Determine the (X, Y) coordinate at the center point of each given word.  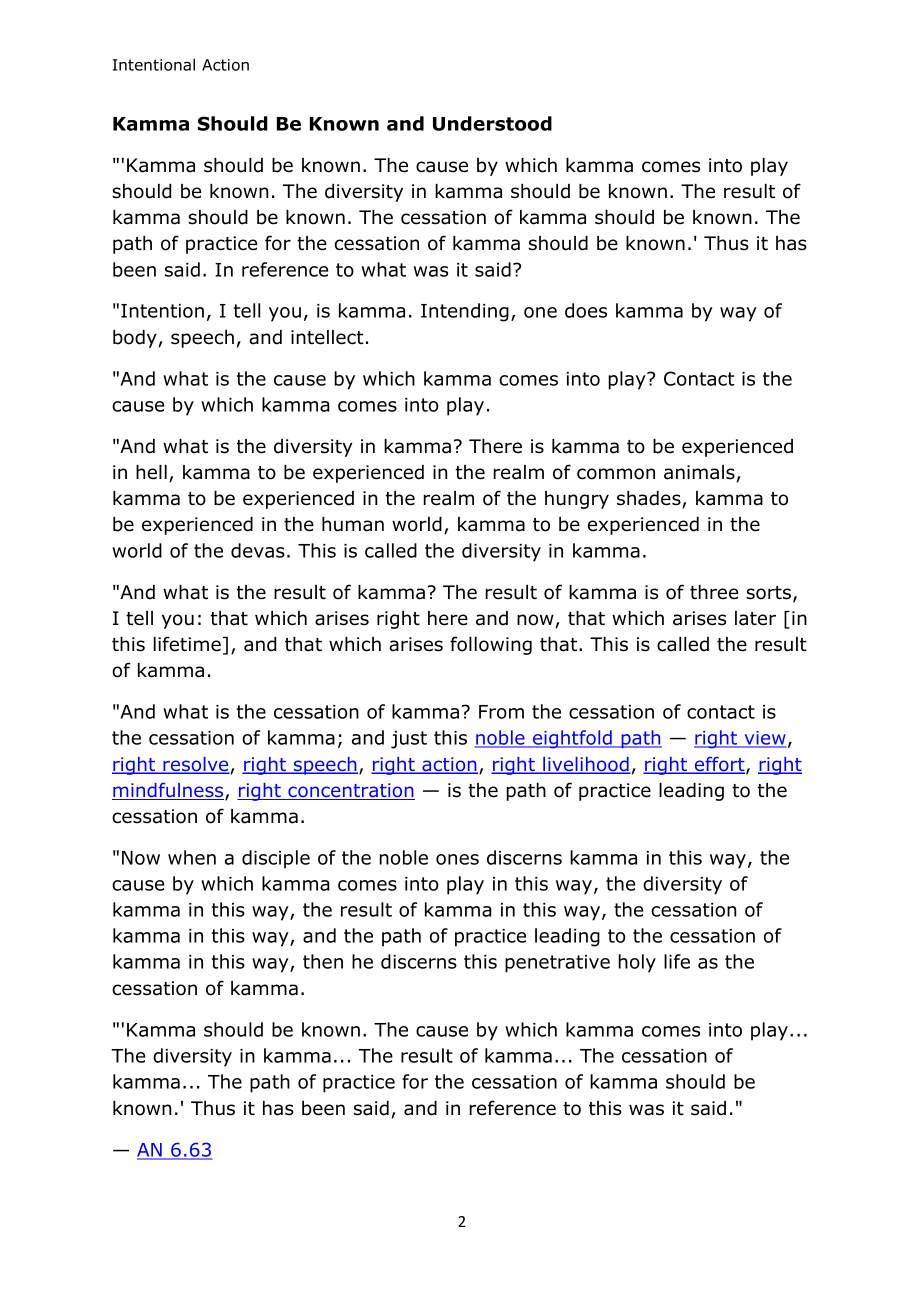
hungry (577, 500)
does (586, 310)
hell (151, 472)
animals (699, 472)
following (491, 645)
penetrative (557, 964)
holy (637, 963)
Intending (465, 312)
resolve (195, 765)
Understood (492, 123)
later (755, 618)
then (323, 961)
